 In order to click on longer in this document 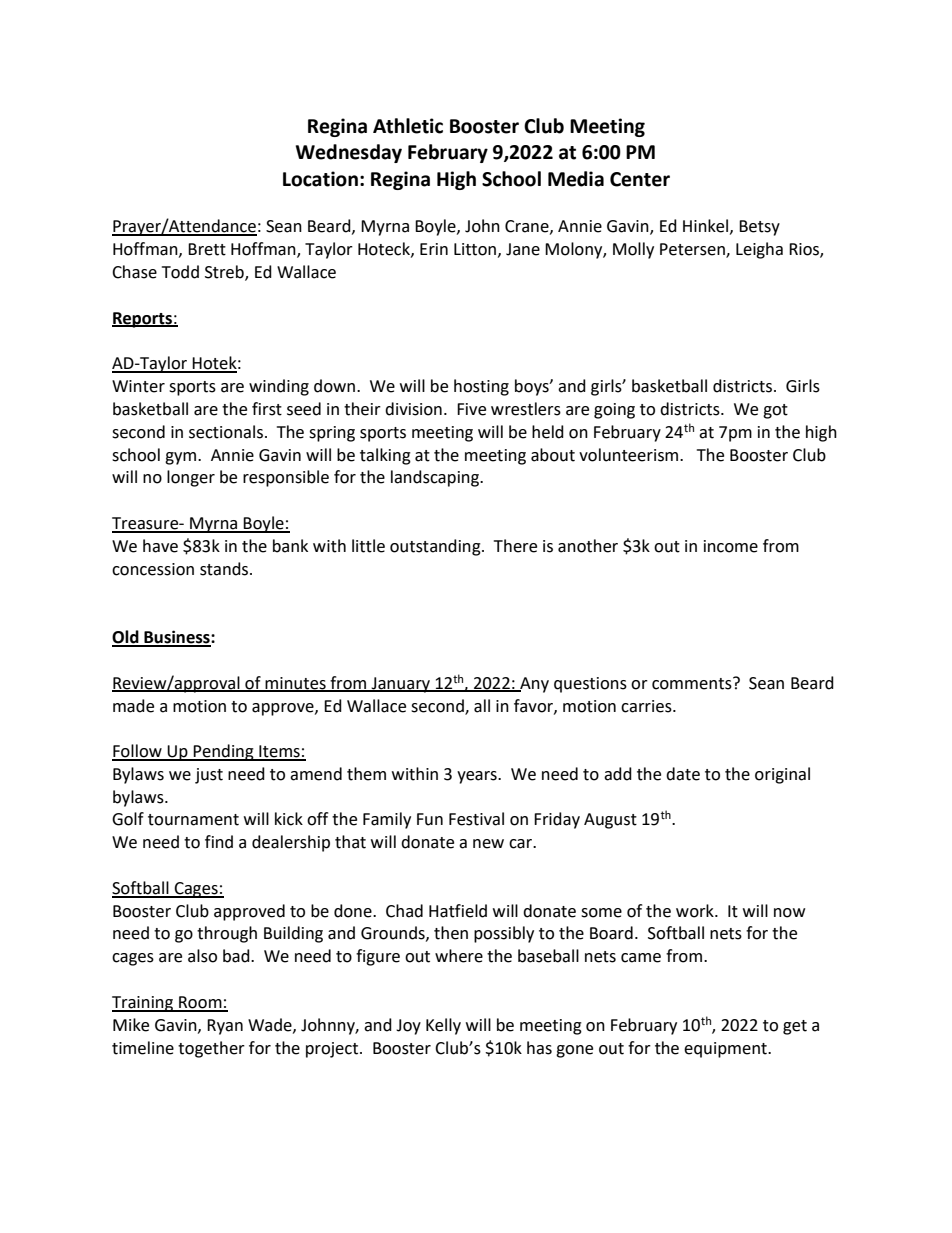, I will do `click(191, 478)`.
